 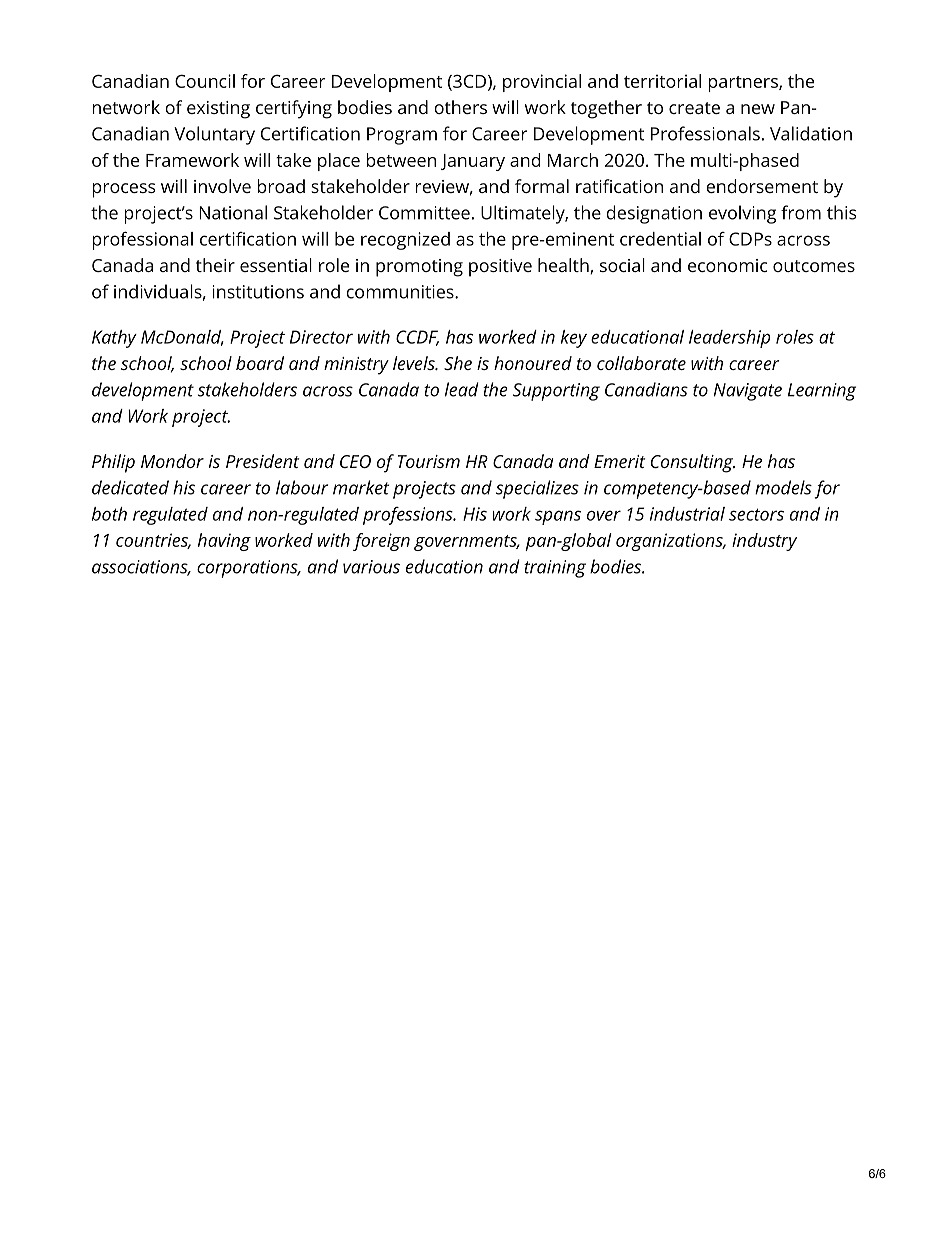 What do you see at coordinates (424, 213) in the document?
I see `Committee` at bounding box center [424, 213].
